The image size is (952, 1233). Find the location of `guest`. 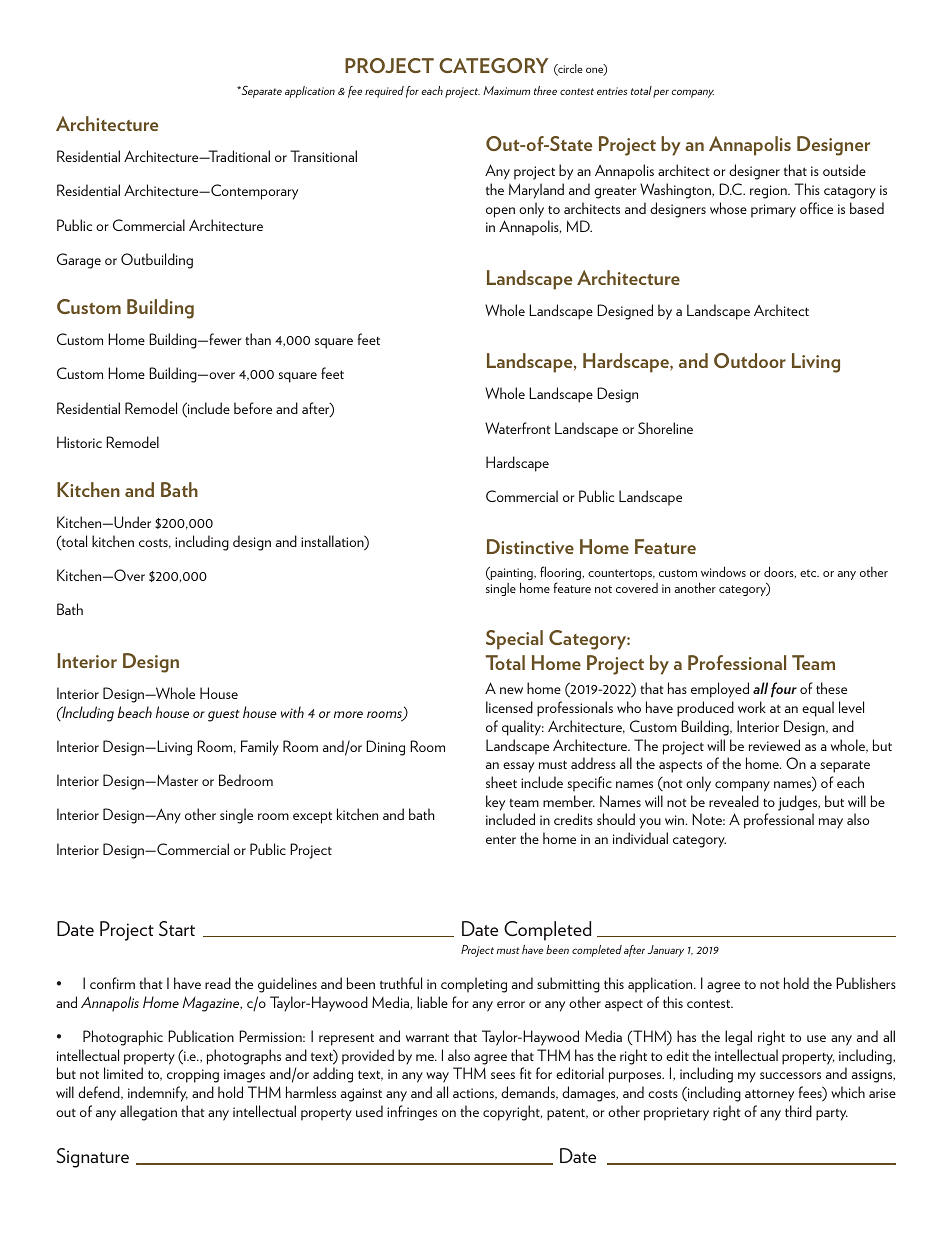

guest is located at coordinates (224, 715).
